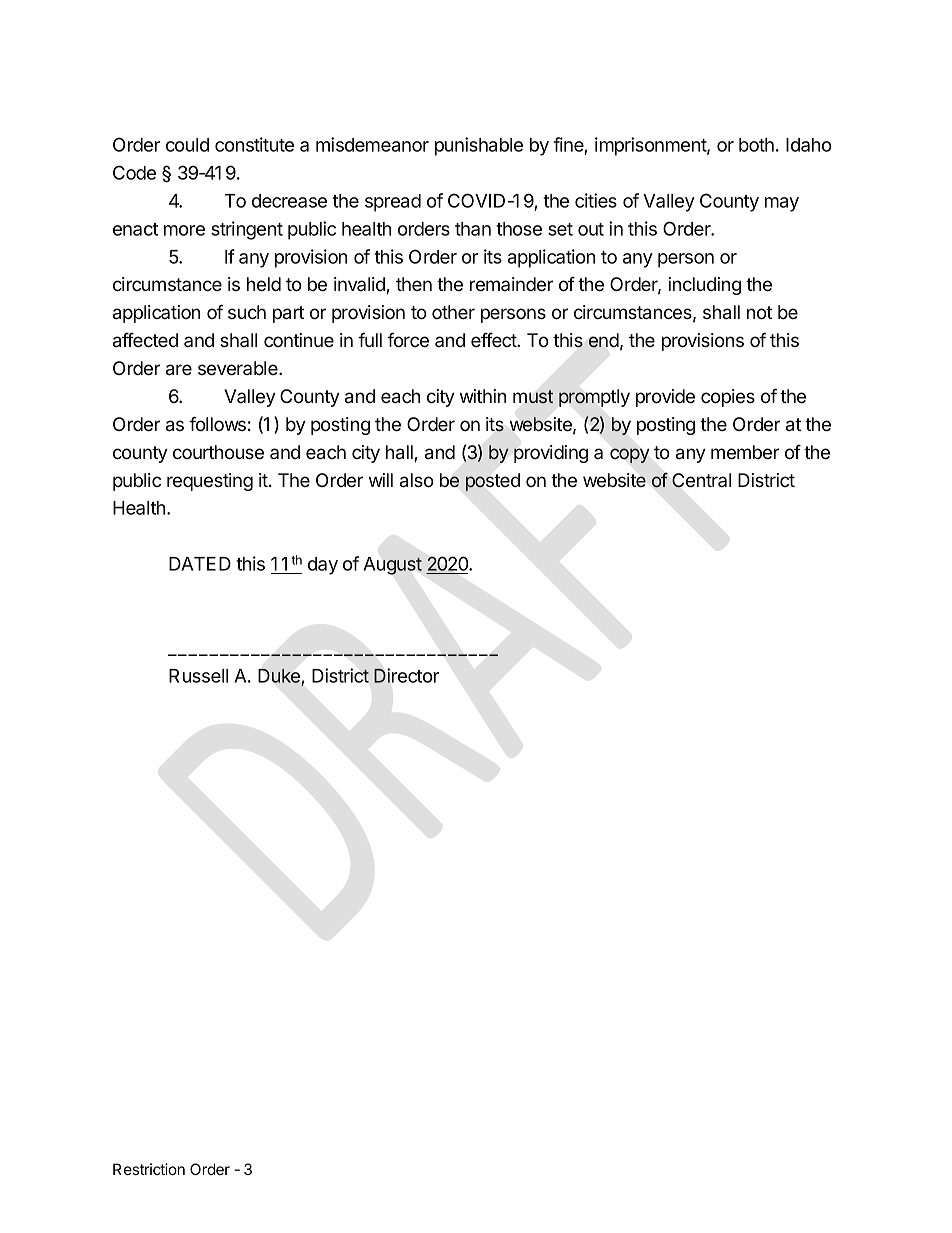  What do you see at coordinates (701, 480) in the screenshot?
I see `Central` at bounding box center [701, 480].
